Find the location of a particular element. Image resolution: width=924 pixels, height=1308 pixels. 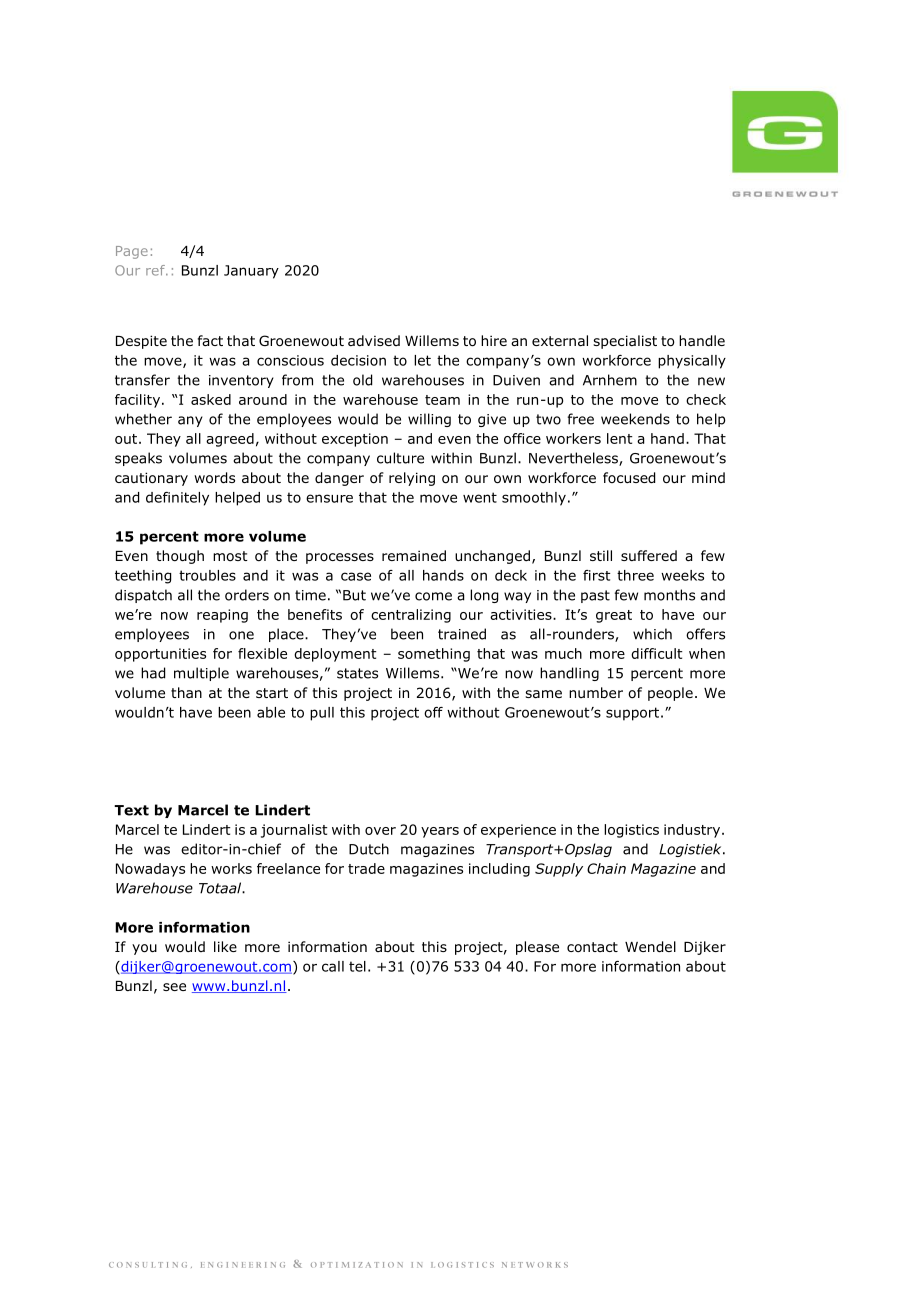

logistics is located at coordinates (631, 831).
